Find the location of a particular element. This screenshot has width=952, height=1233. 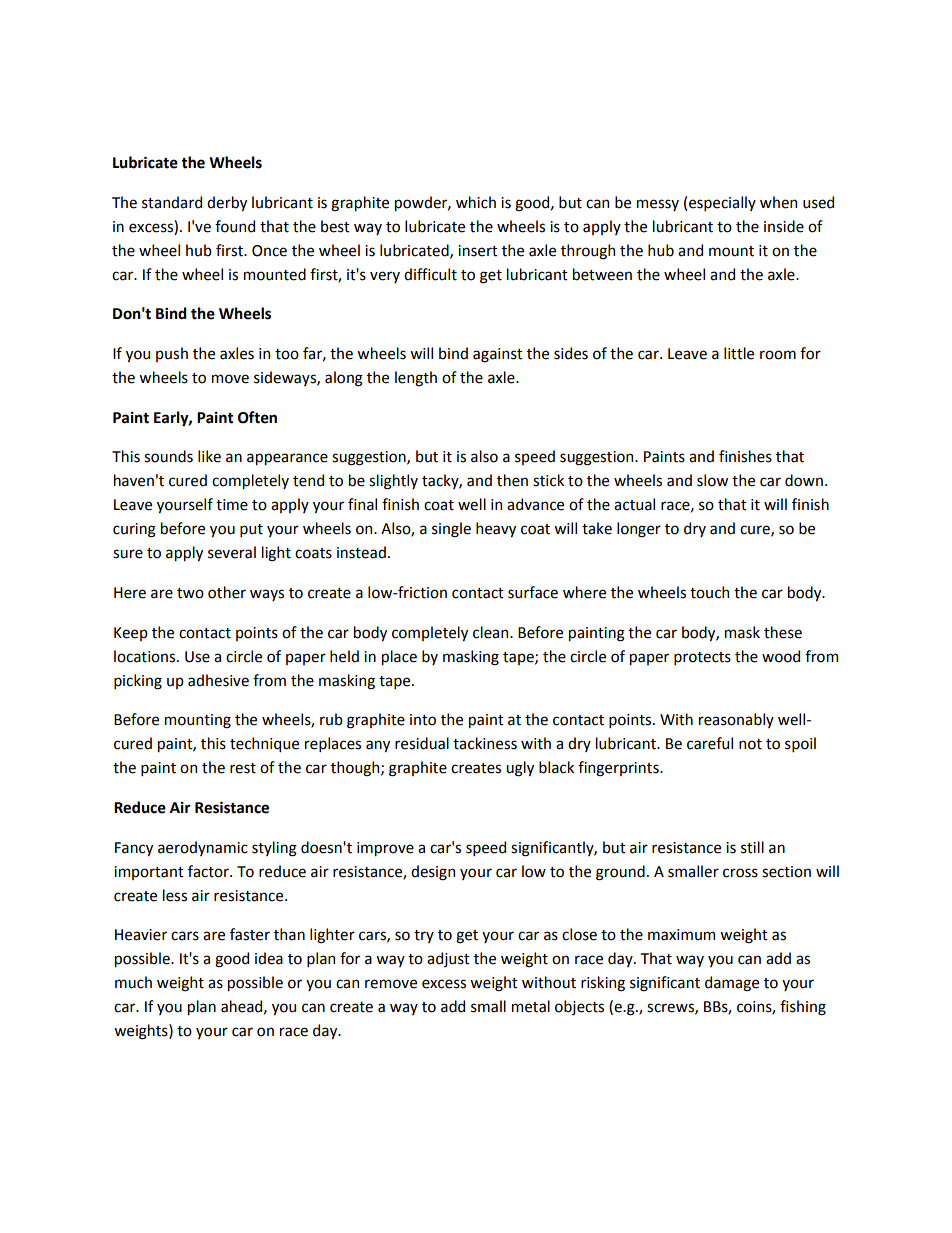

especially is located at coordinates (722, 203).
